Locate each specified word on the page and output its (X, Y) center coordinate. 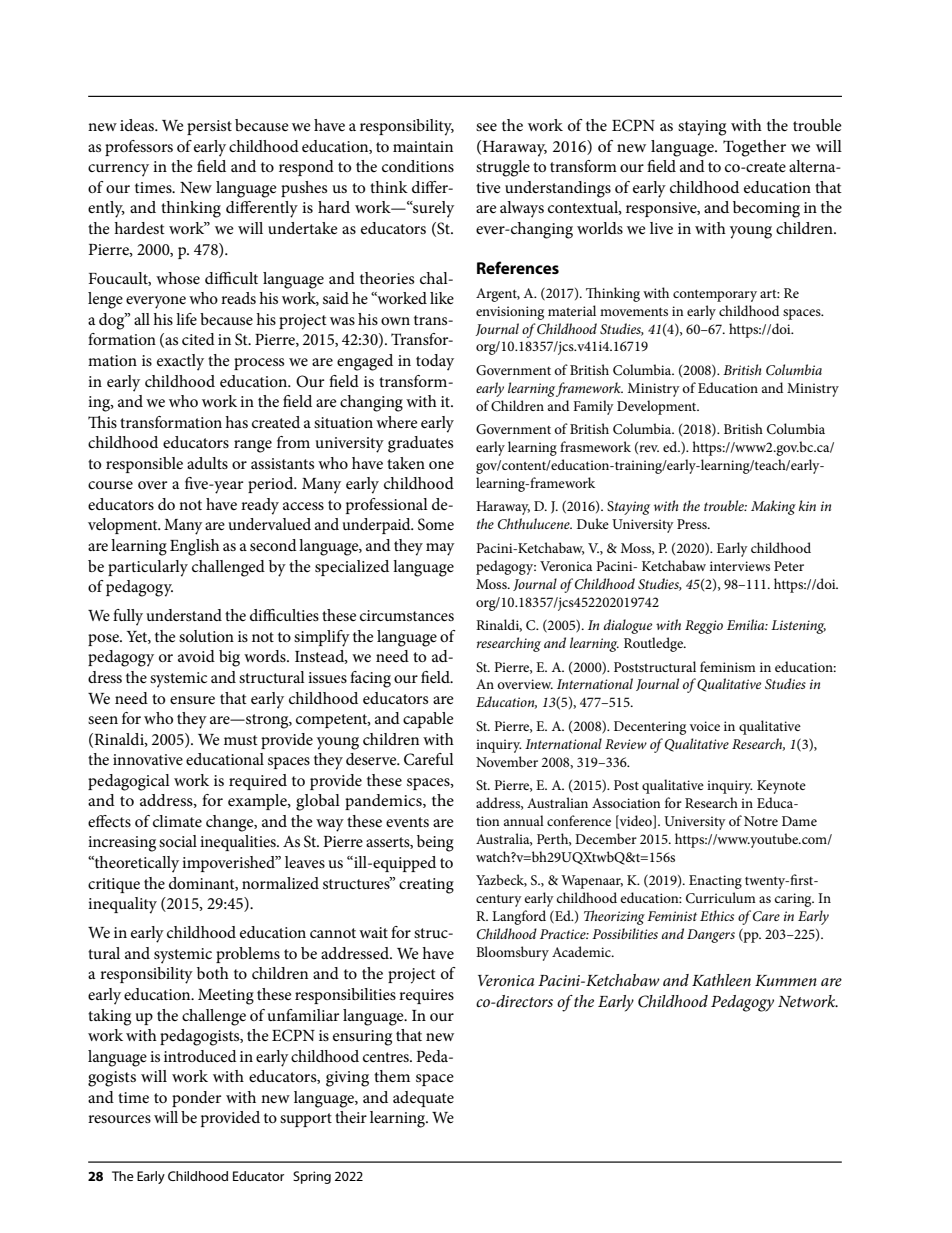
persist (209, 127)
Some (436, 524)
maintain (423, 146)
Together (754, 148)
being (435, 843)
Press (693, 524)
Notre (761, 821)
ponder (196, 1099)
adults (207, 463)
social (178, 841)
